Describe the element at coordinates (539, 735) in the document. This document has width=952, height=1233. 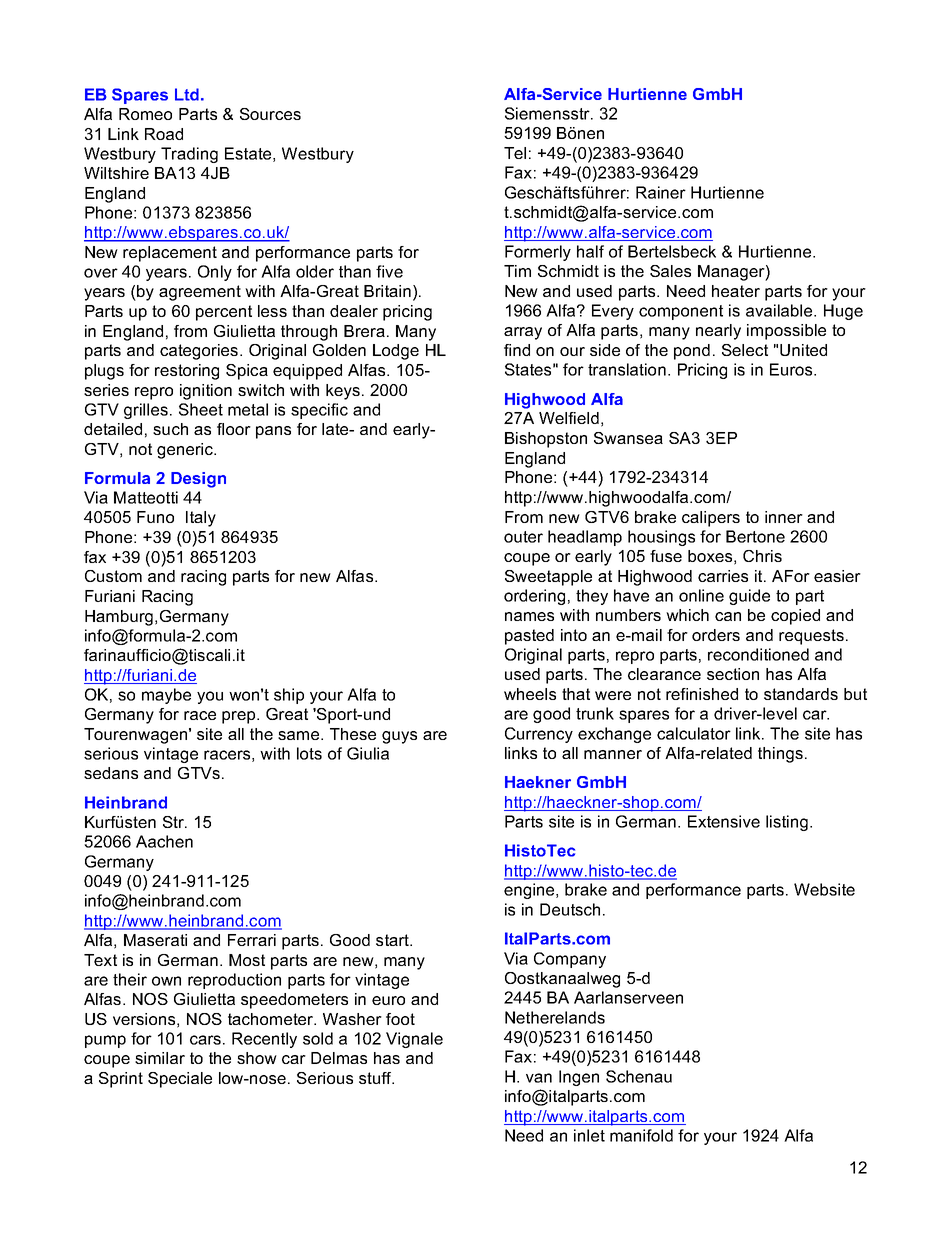
I see `Currency` at that location.
